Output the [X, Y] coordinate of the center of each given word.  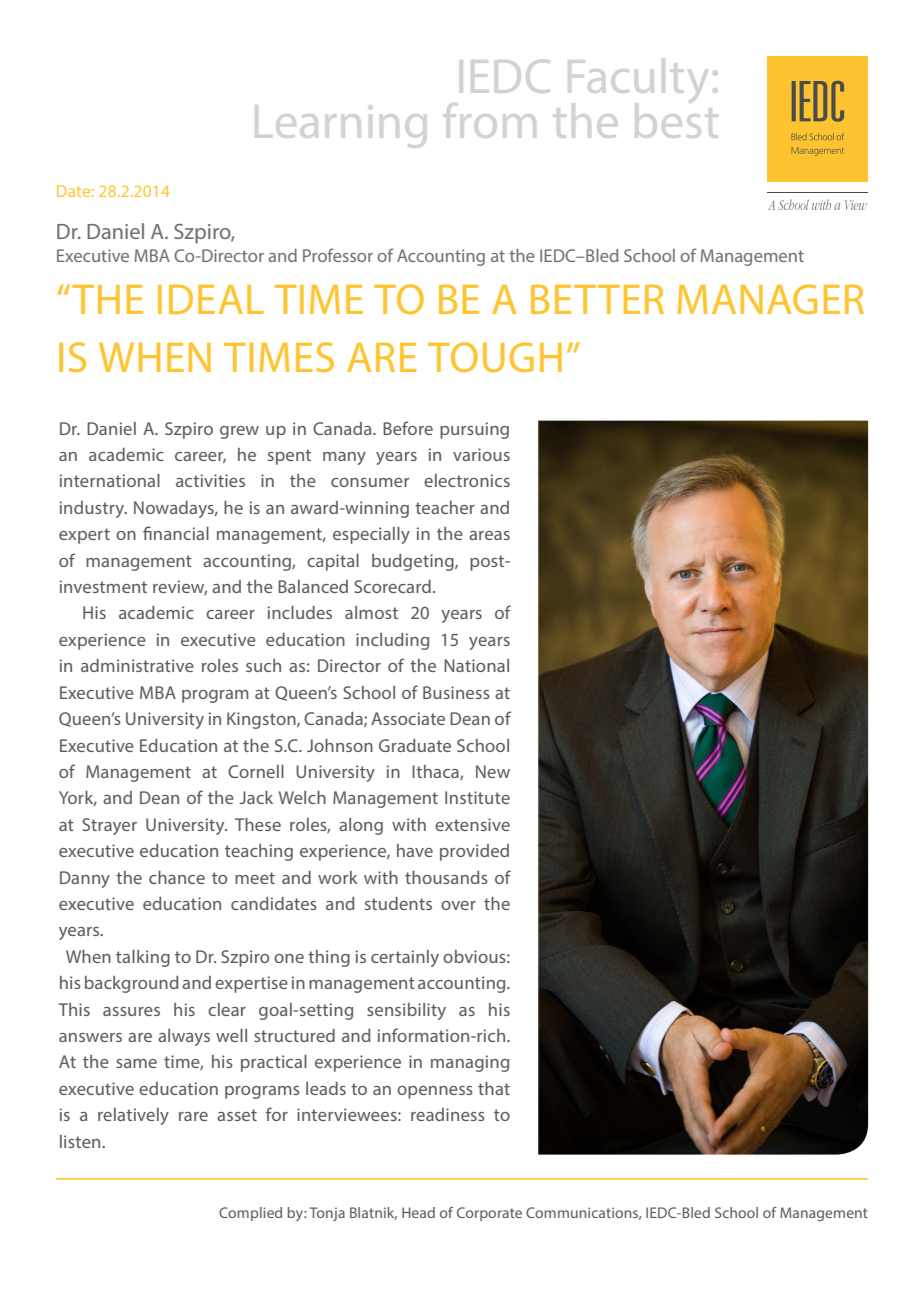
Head [418, 1212]
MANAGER [771, 299]
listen [81, 1141]
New [493, 771]
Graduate [415, 745]
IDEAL [211, 299]
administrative [137, 665]
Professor [338, 255]
